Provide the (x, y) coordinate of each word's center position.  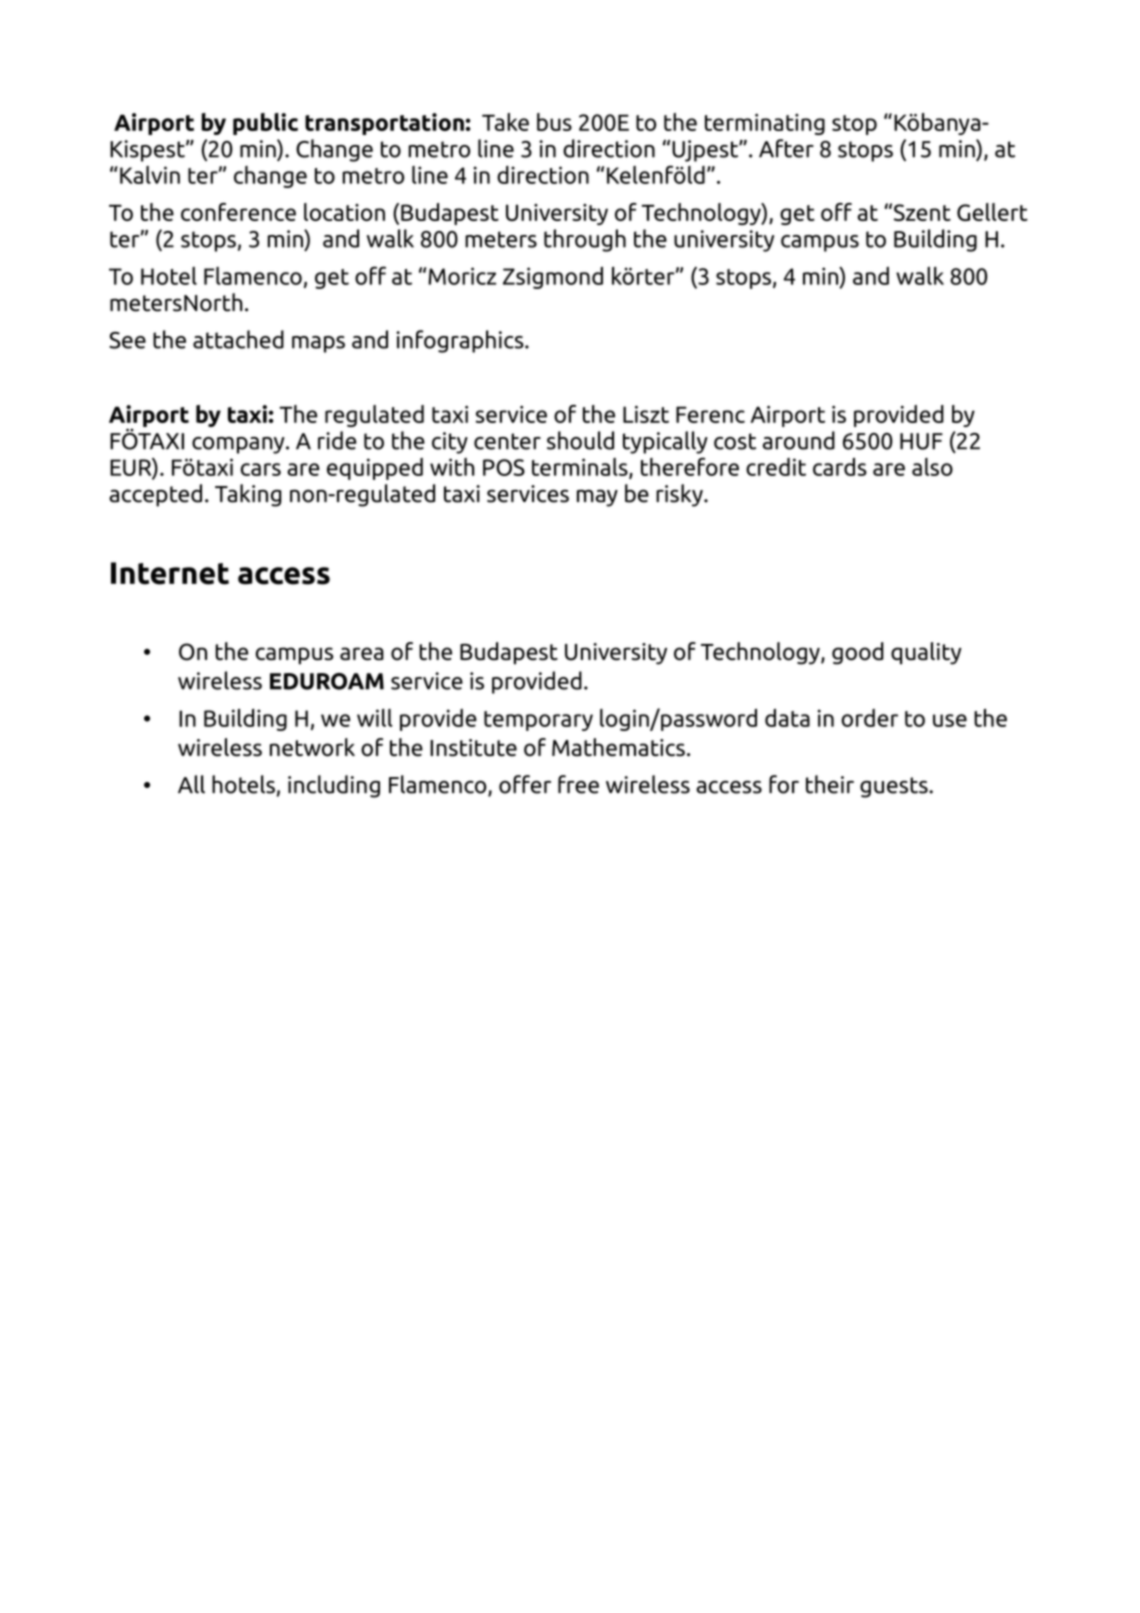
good (858, 653)
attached (238, 339)
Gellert (992, 212)
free (578, 784)
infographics (461, 341)
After (786, 148)
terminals (581, 468)
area (362, 654)
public (265, 124)
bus (554, 122)
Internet (170, 573)
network (312, 747)
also (932, 467)
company (239, 445)
